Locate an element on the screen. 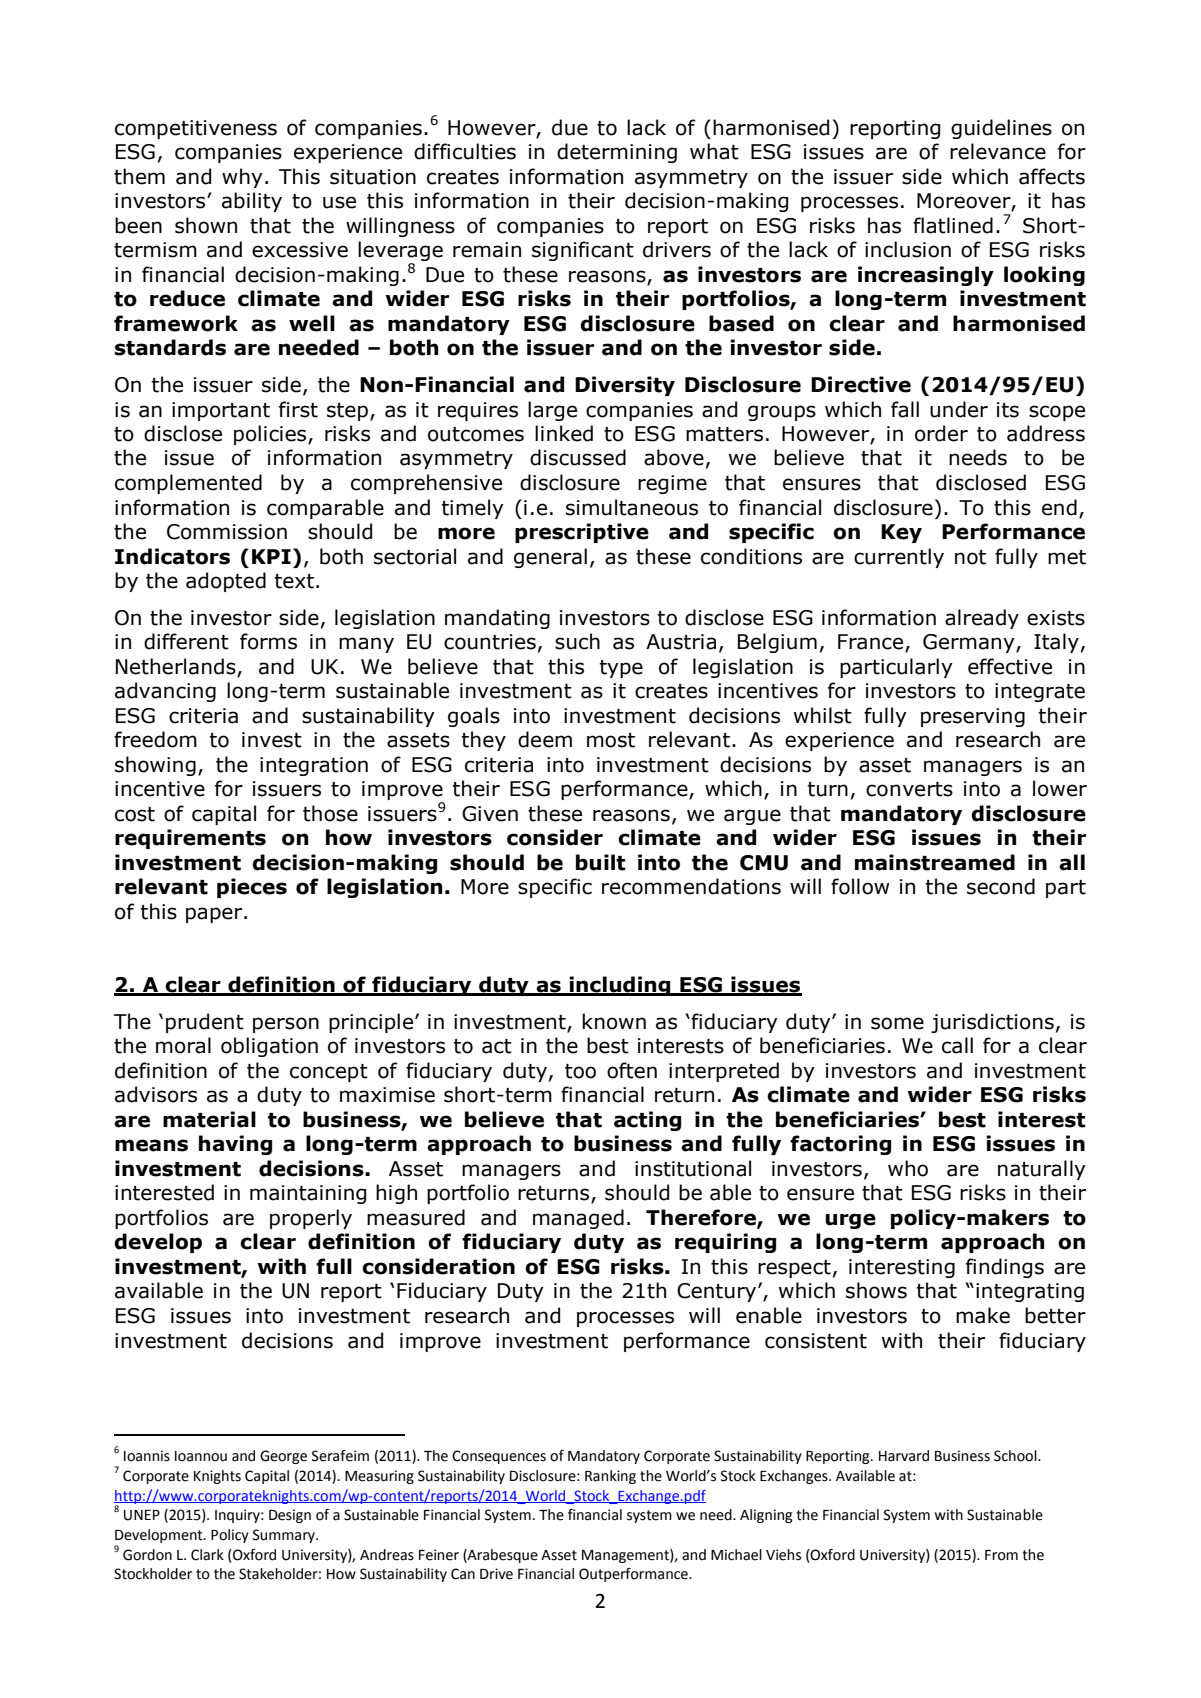 This screenshot has height=1698, width=1201. such is located at coordinates (577, 641).
